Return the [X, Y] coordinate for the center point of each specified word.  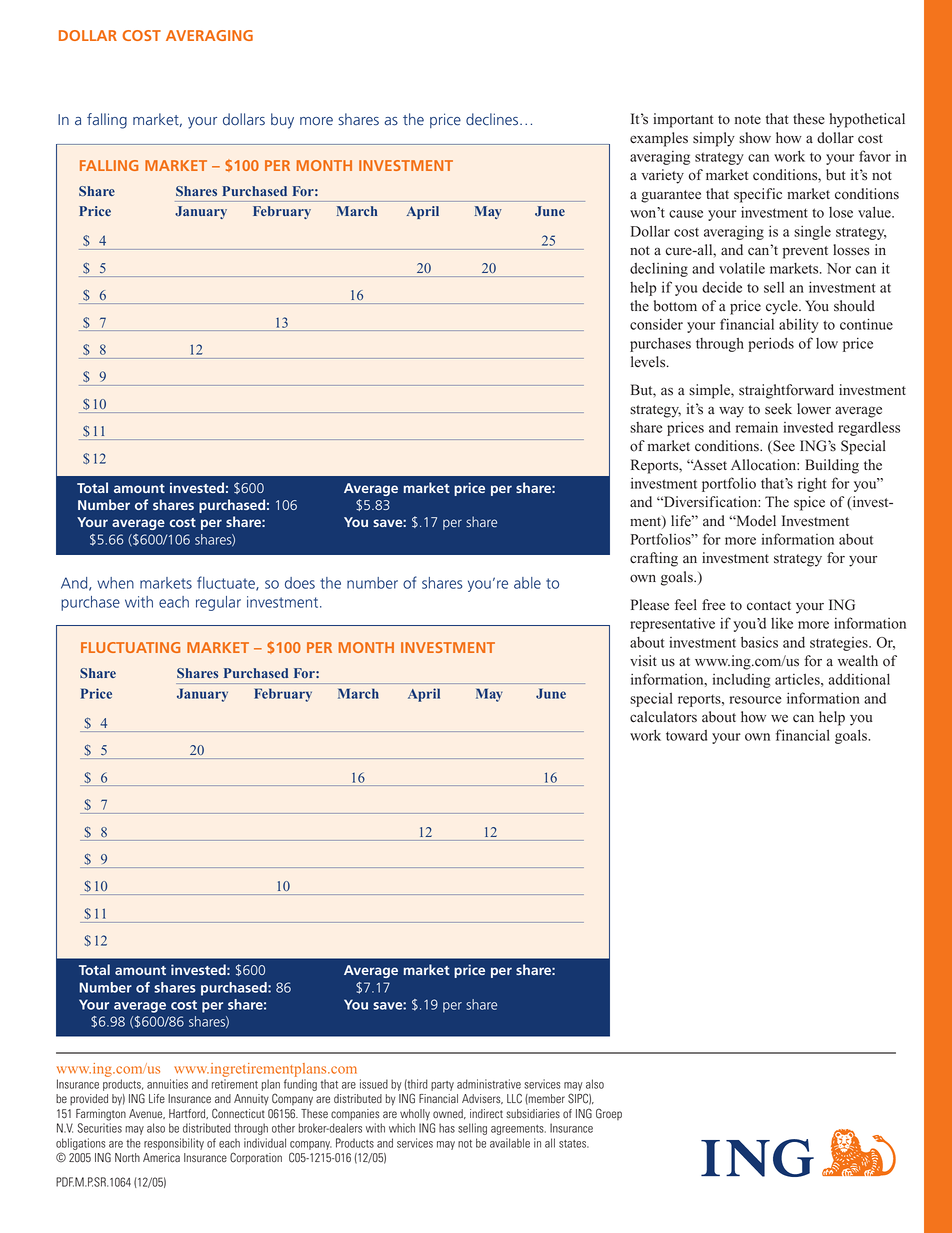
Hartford [188, 1114]
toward [687, 735]
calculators [663, 717]
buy [282, 121]
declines [493, 119]
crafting [654, 559]
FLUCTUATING [130, 647]
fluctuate [227, 583]
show [755, 138]
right [812, 485]
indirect [486, 1113]
